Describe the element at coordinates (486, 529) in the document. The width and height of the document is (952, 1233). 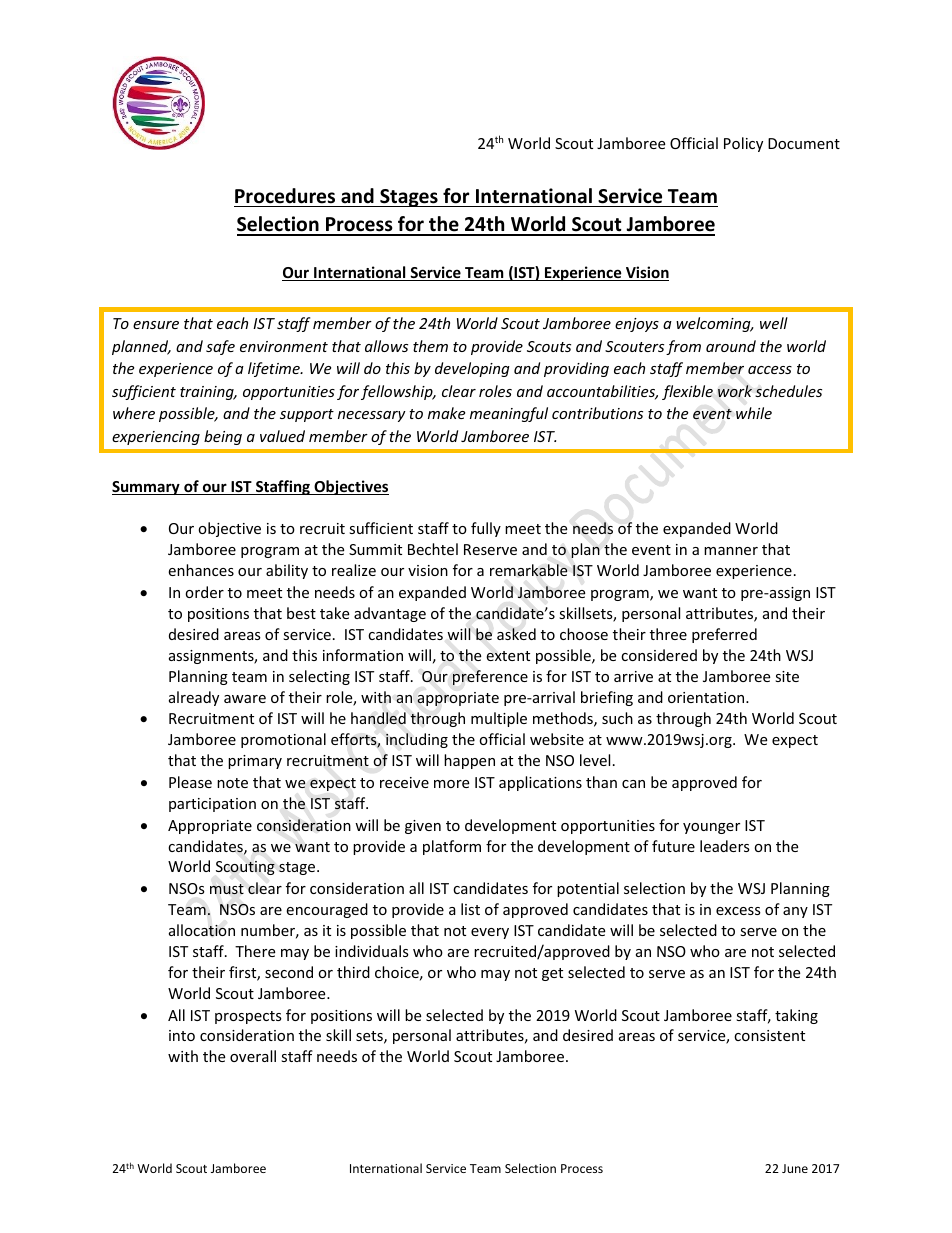
I see `fully` at that location.
